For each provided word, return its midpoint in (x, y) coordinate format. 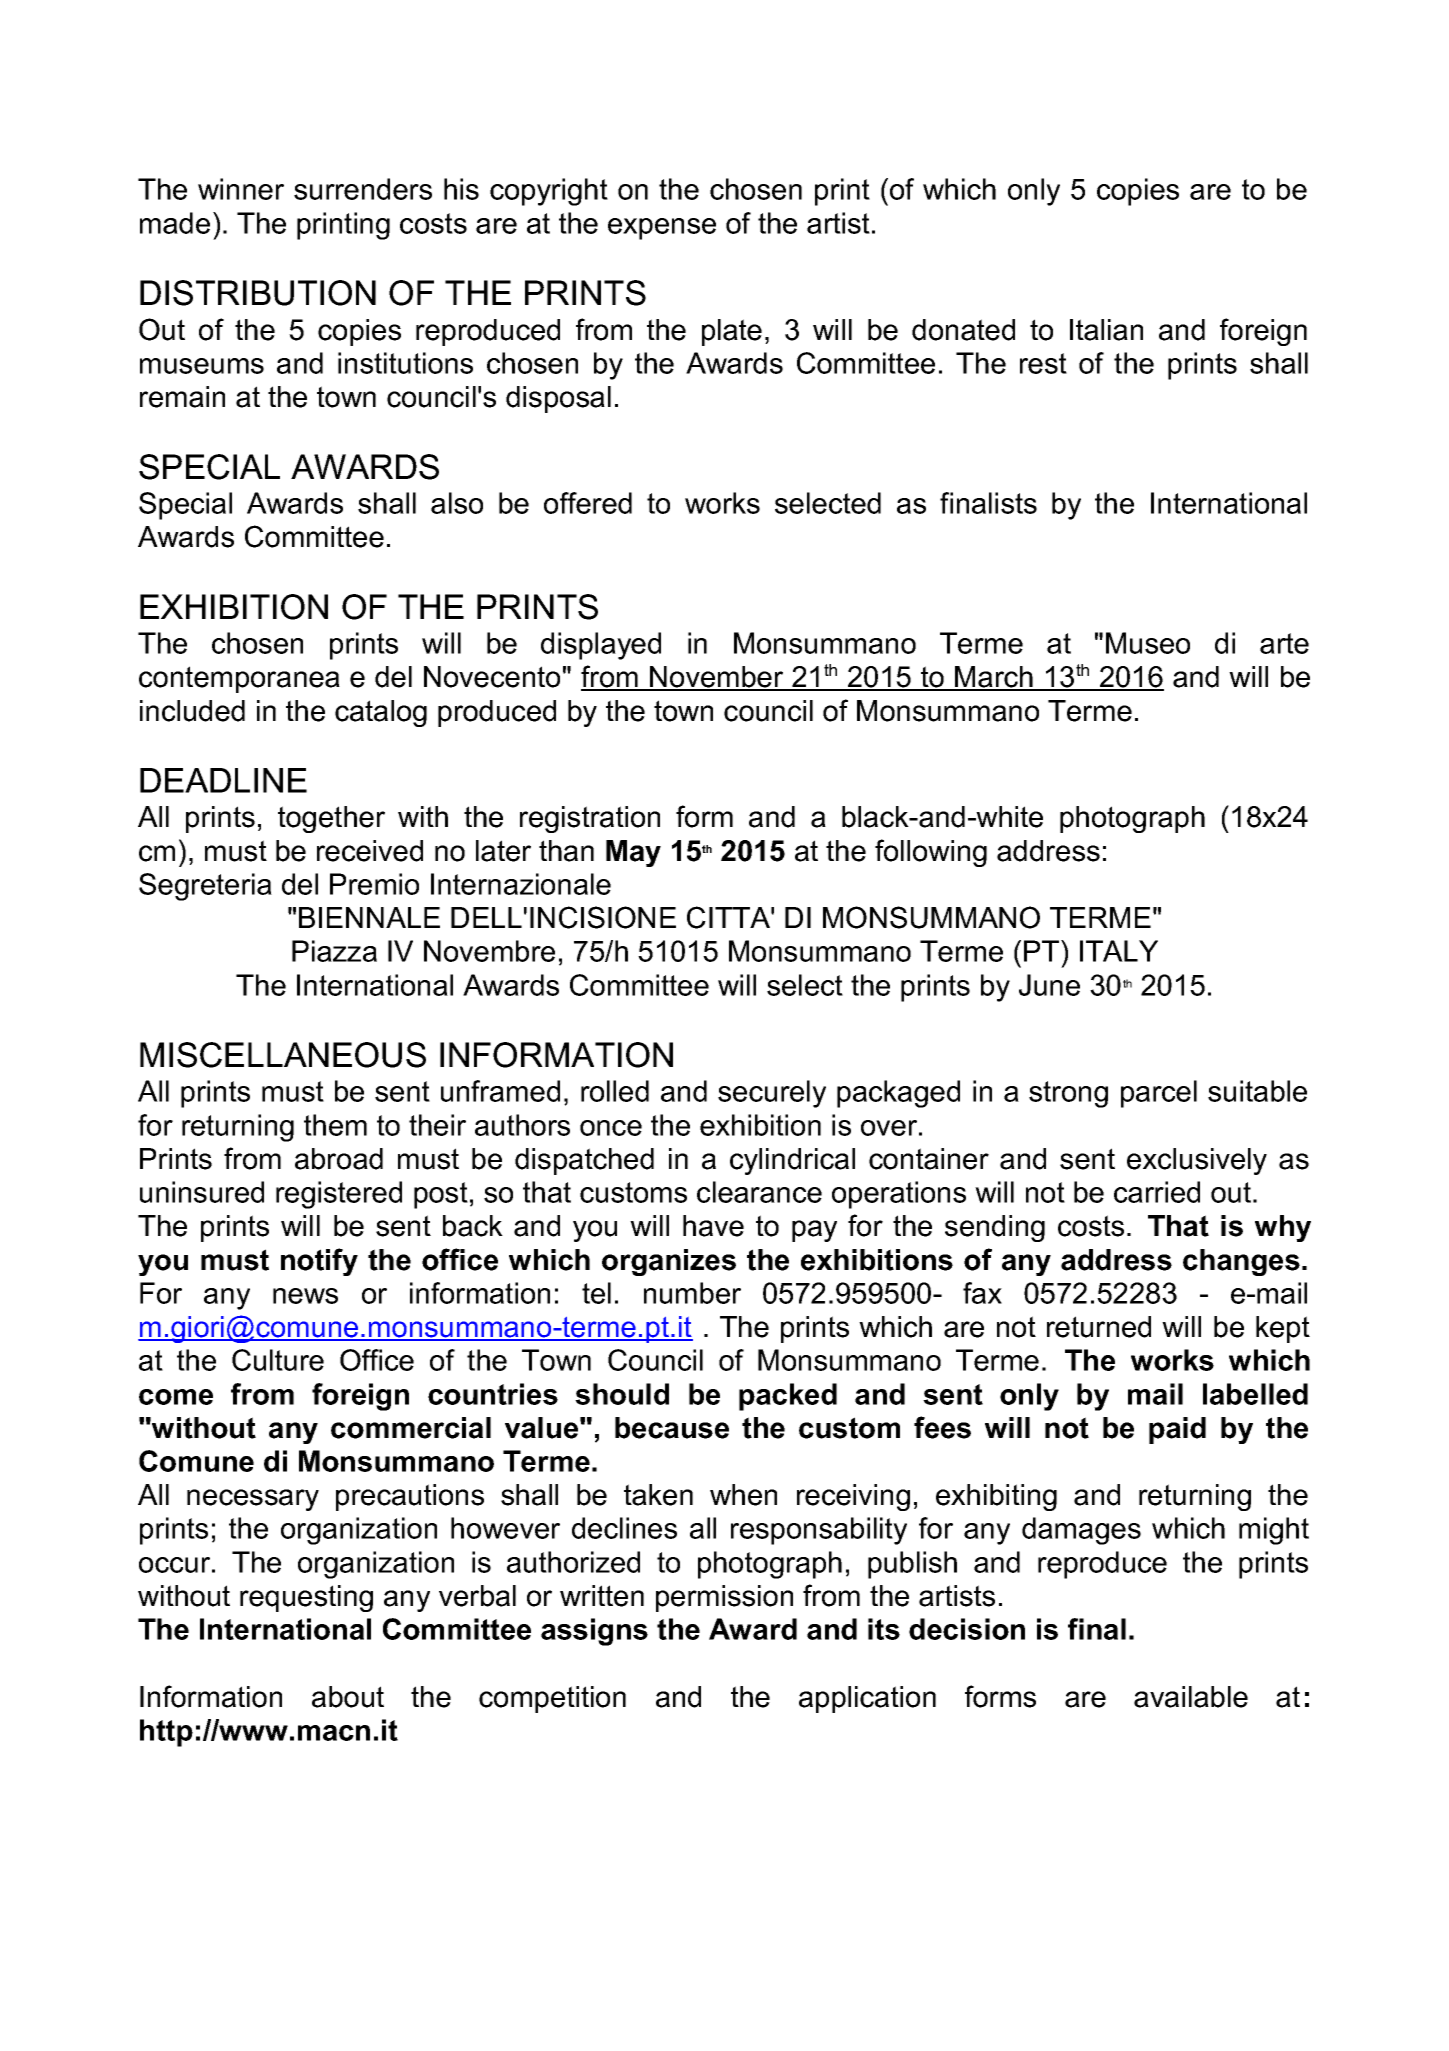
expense (662, 229)
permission (724, 1598)
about (348, 1697)
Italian (1106, 330)
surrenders (363, 189)
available (1191, 1697)
